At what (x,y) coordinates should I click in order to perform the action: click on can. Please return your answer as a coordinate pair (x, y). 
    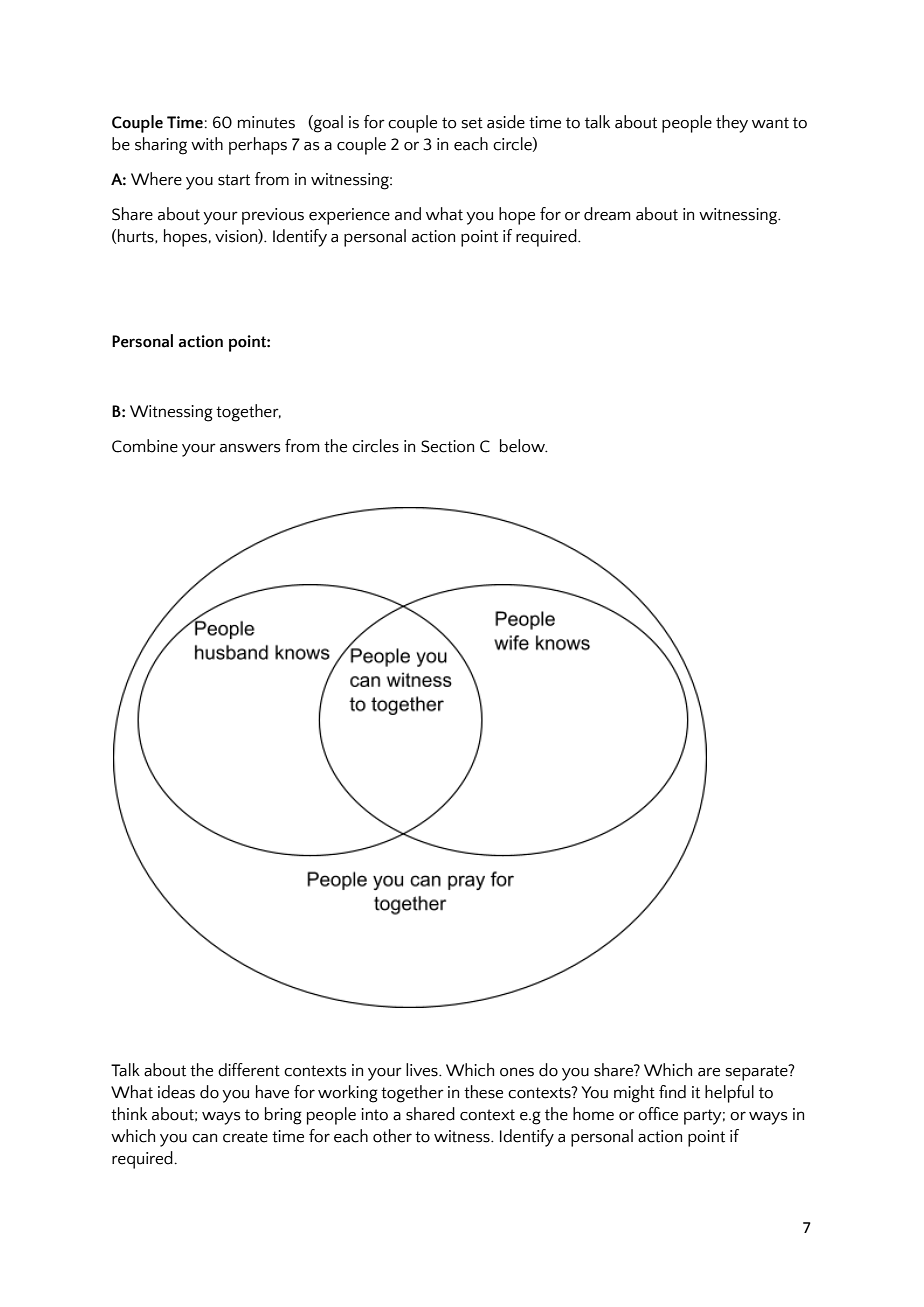
    Looking at the image, I should click on (204, 1138).
